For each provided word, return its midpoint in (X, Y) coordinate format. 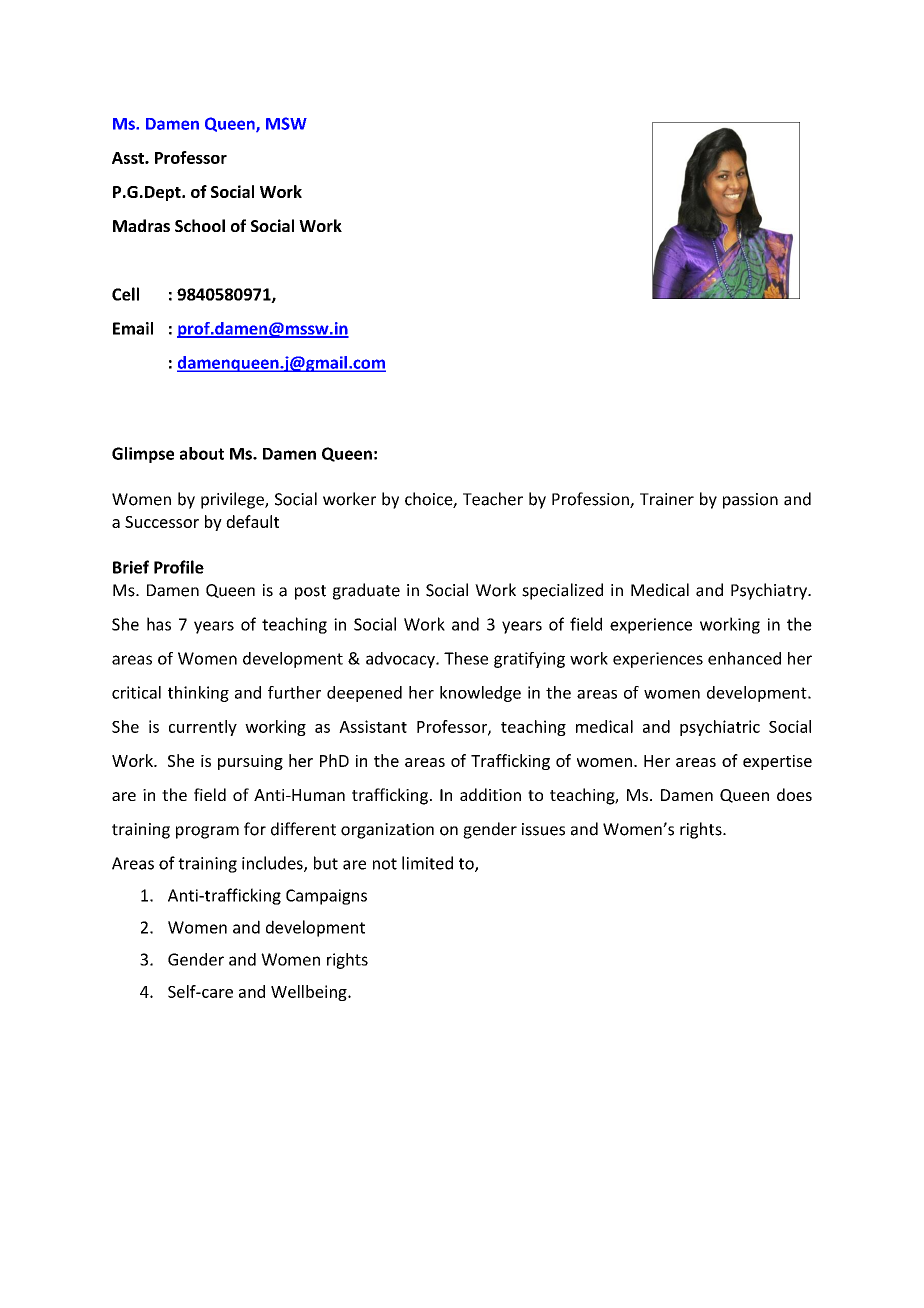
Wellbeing (310, 993)
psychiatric (720, 728)
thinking (198, 694)
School (200, 225)
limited (427, 863)
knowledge (480, 694)
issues (543, 829)
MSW (286, 123)
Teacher (493, 499)
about (202, 453)
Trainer (667, 499)
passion (750, 501)
